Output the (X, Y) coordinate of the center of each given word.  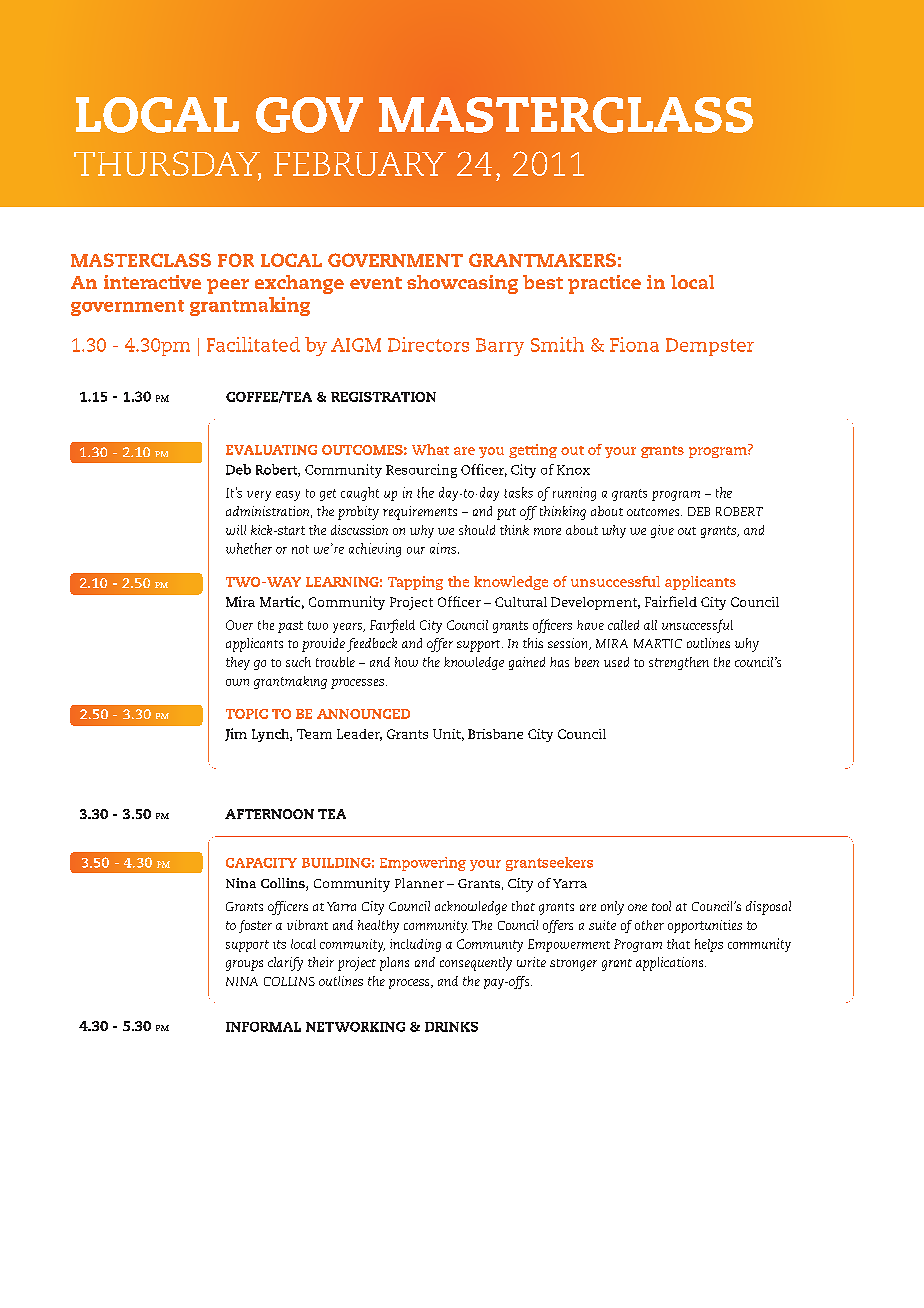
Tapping (415, 583)
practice (604, 284)
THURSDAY (167, 165)
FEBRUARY (360, 164)
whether (249, 548)
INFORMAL (263, 1027)
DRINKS (451, 1027)
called (623, 625)
